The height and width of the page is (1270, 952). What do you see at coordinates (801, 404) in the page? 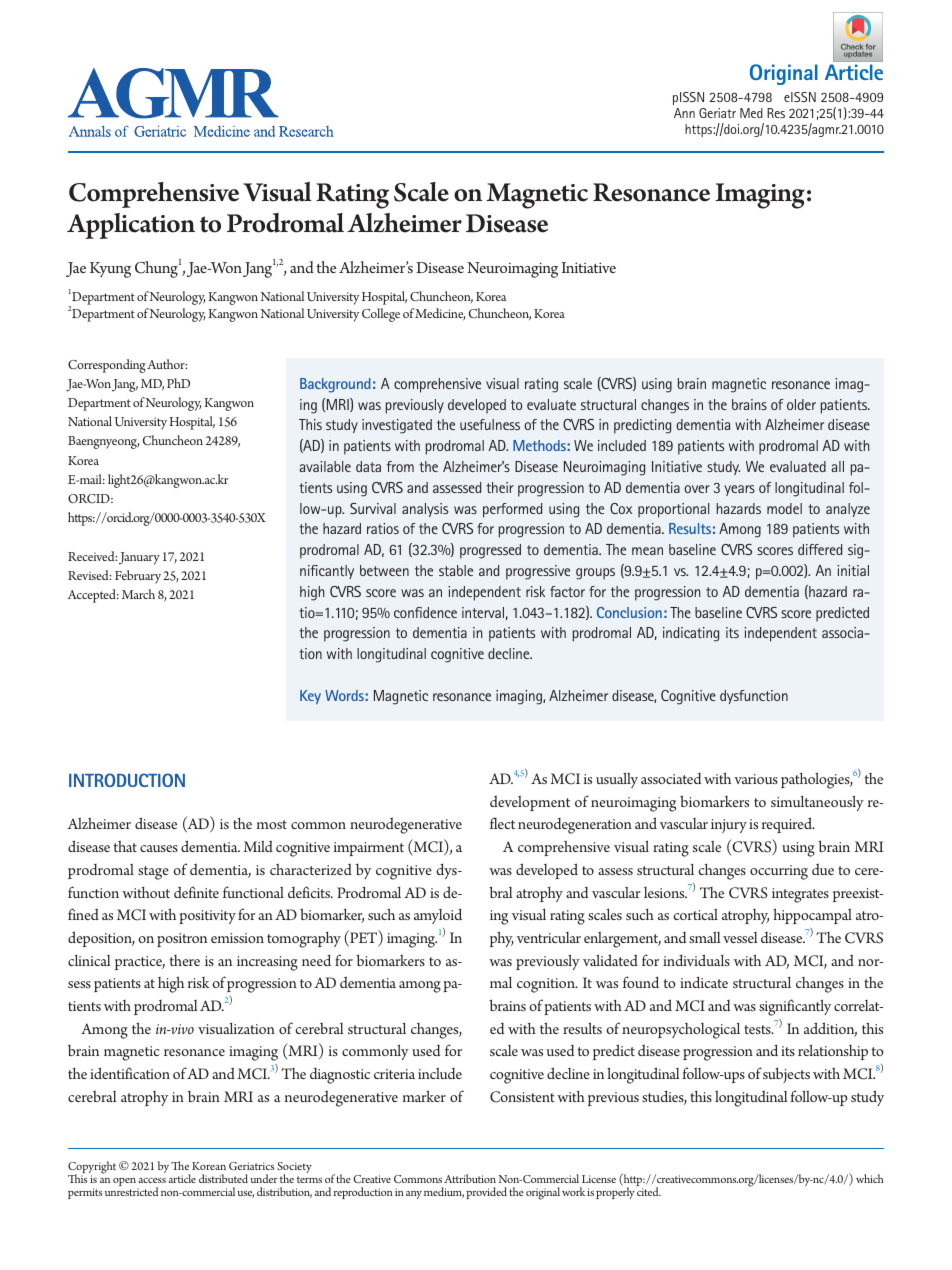
I see `older` at bounding box center [801, 404].
